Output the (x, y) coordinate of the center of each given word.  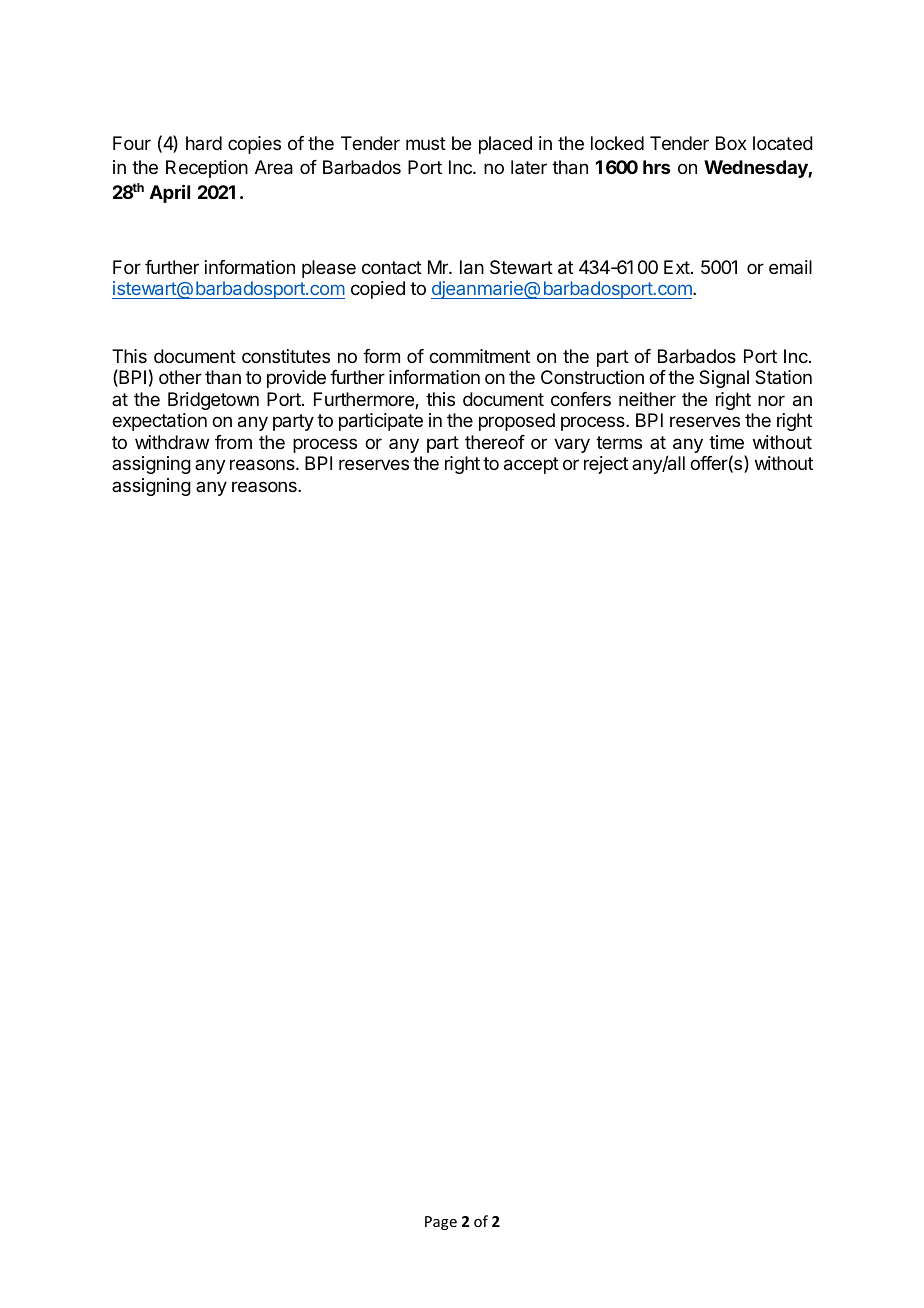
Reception (207, 169)
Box (731, 143)
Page (441, 1223)
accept (531, 465)
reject (606, 465)
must (426, 143)
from (233, 442)
